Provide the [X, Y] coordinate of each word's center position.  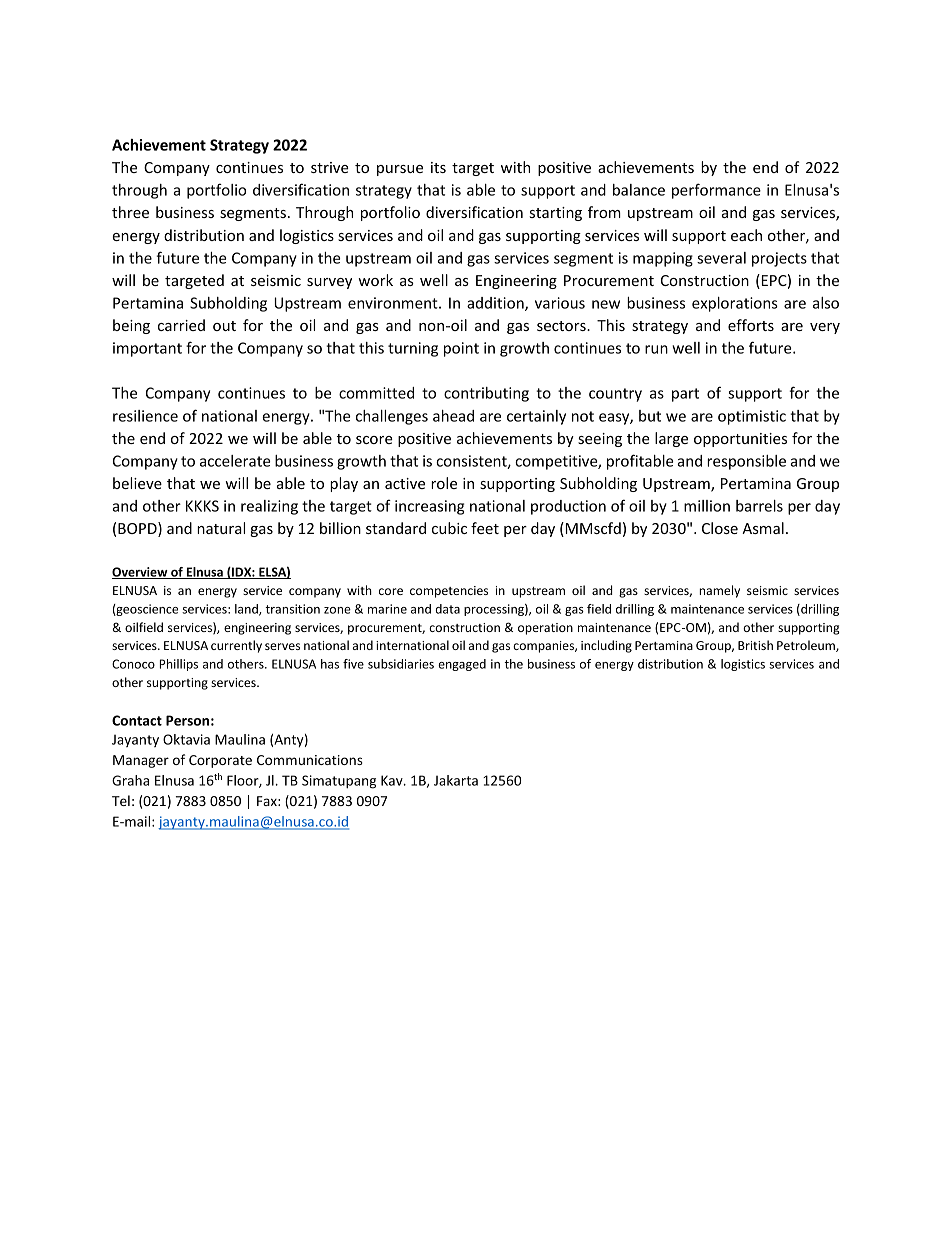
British [755, 645]
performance [716, 191]
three [130, 212]
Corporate [220, 761]
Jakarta [456, 780]
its [438, 167]
